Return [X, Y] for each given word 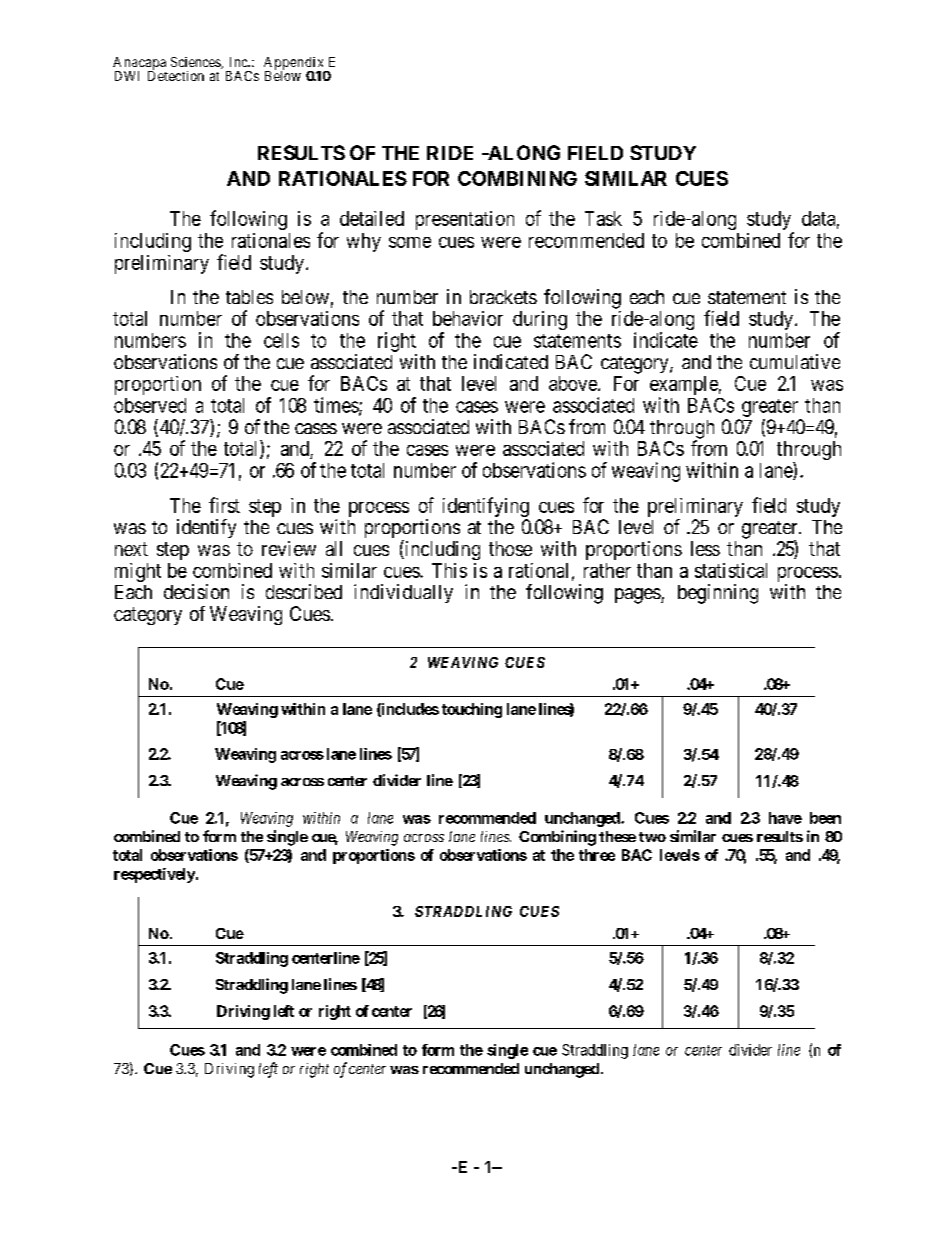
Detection [176, 75]
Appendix [295, 64]
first [224, 505]
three [597, 855]
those [510, 548]
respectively [154, 875]
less [705, 548]
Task [603, 218]
